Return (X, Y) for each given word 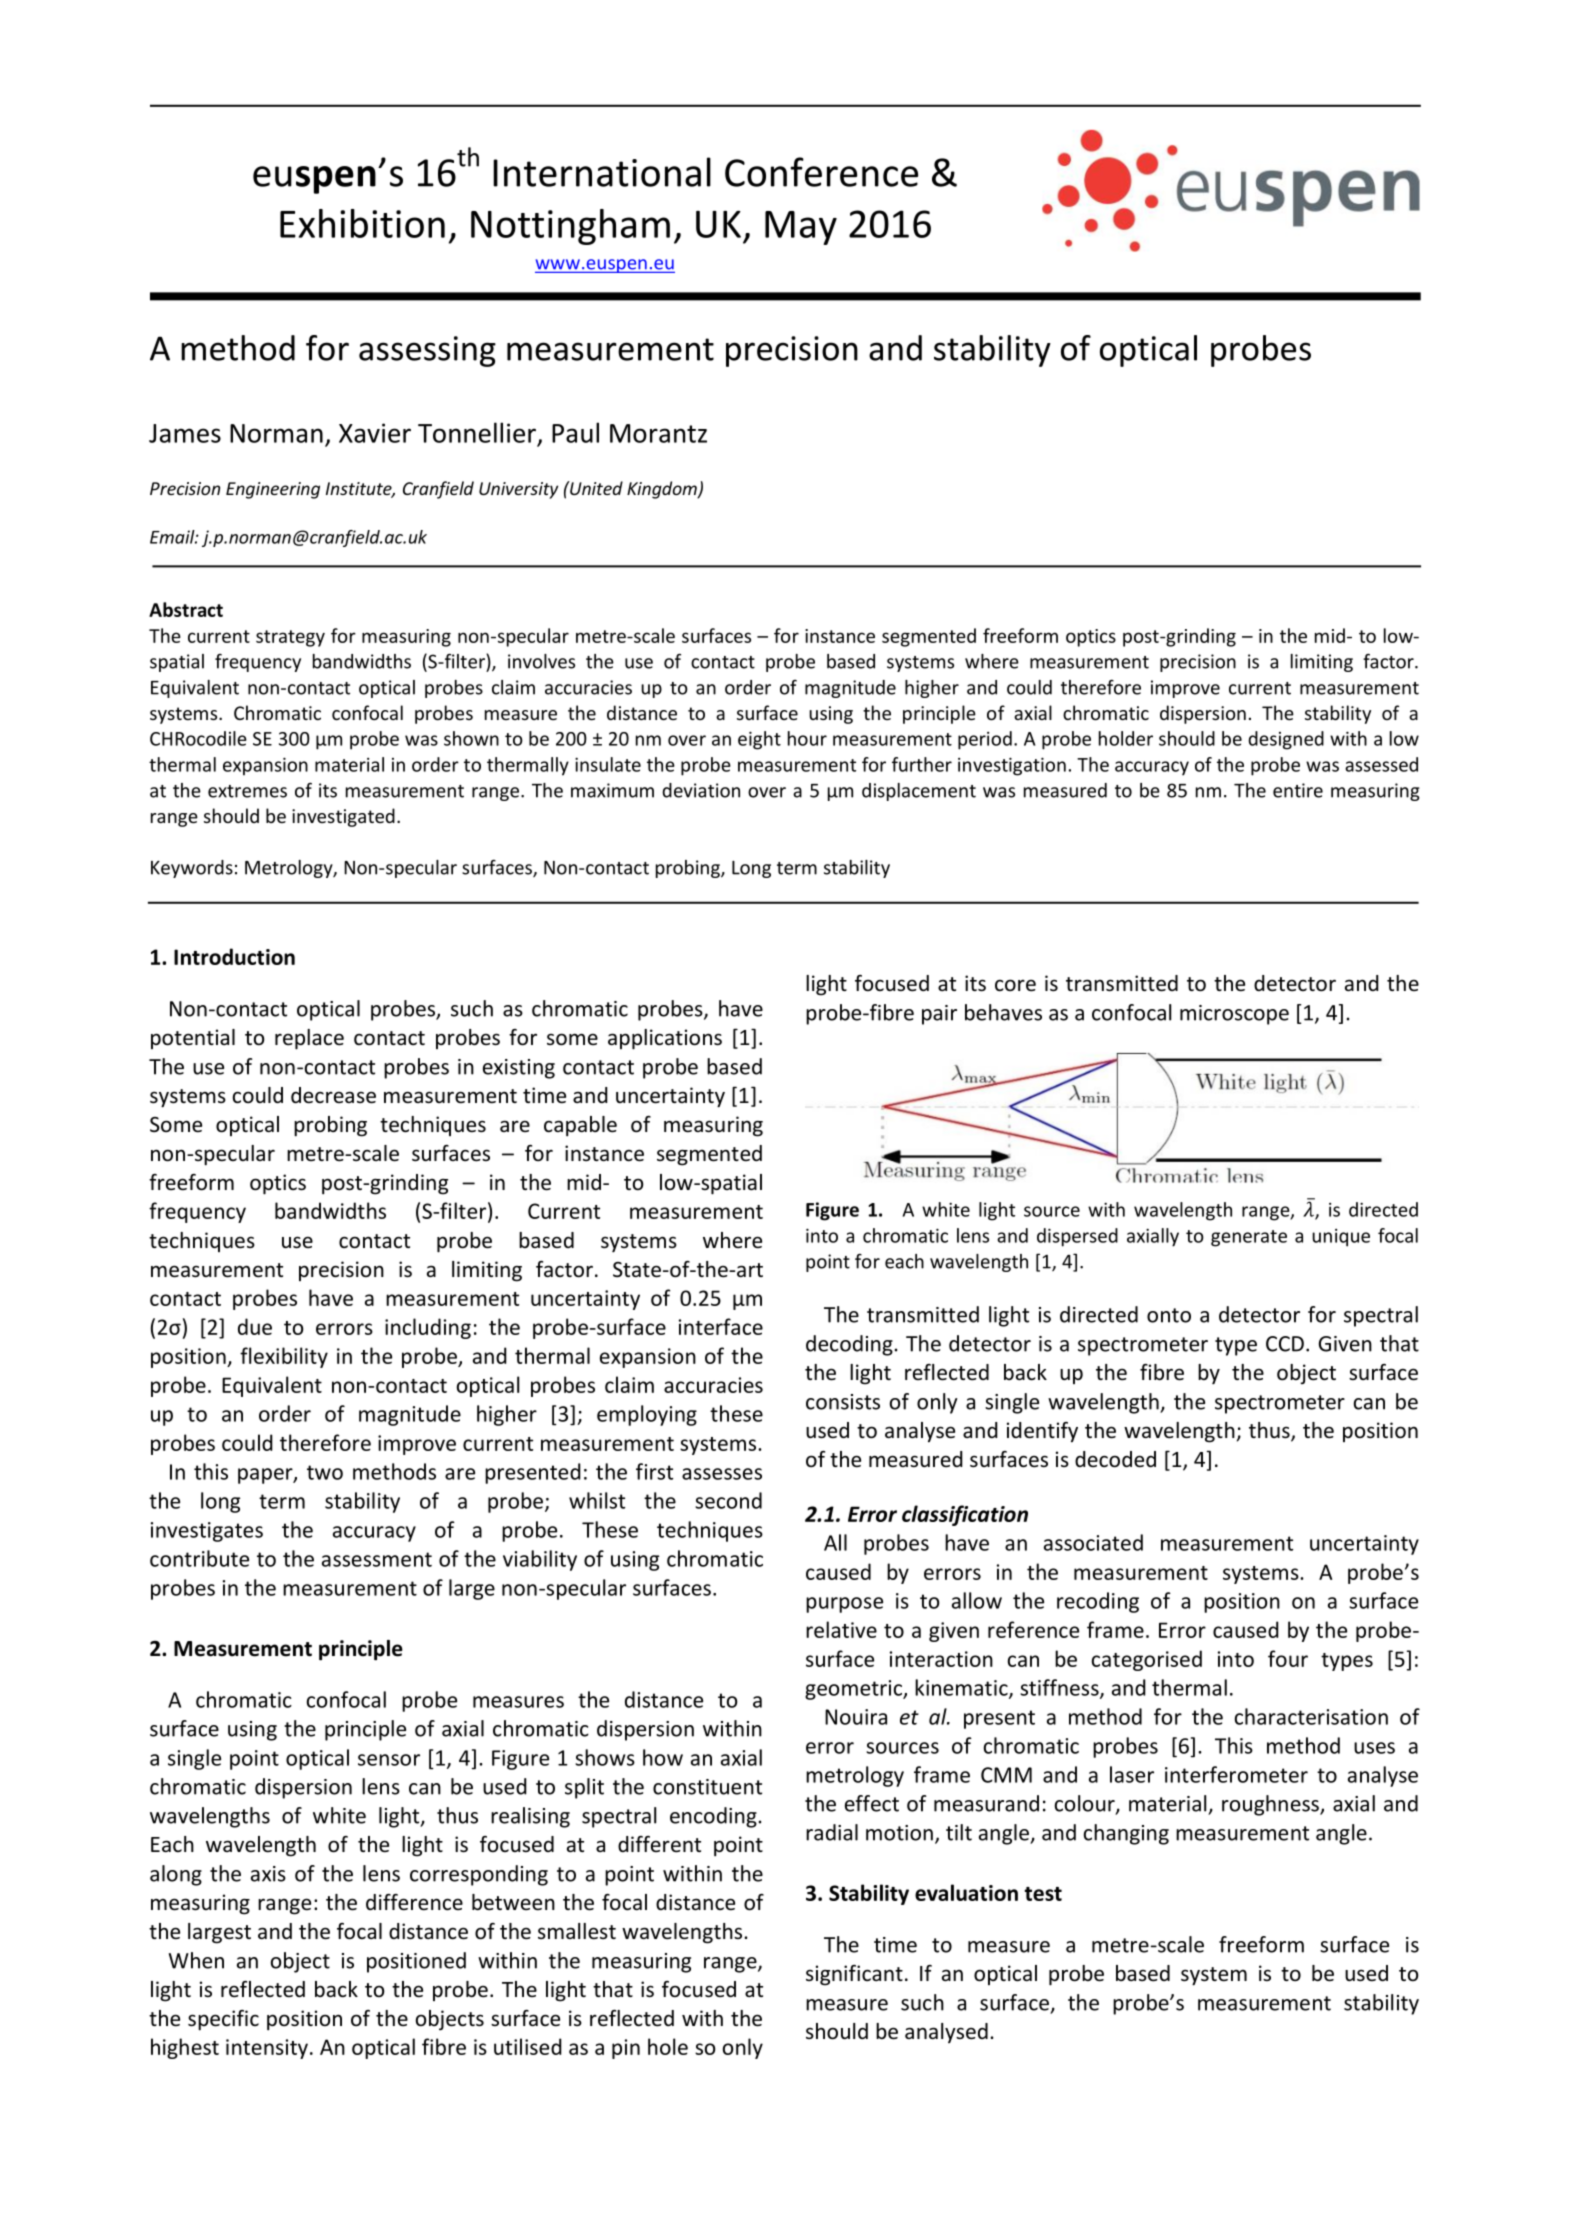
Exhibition (362, 223)
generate (1249, 1238)
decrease (333, 1095)
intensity (267, 2049)
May (801, 228)
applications (665, 1039)
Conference (821, 172)
